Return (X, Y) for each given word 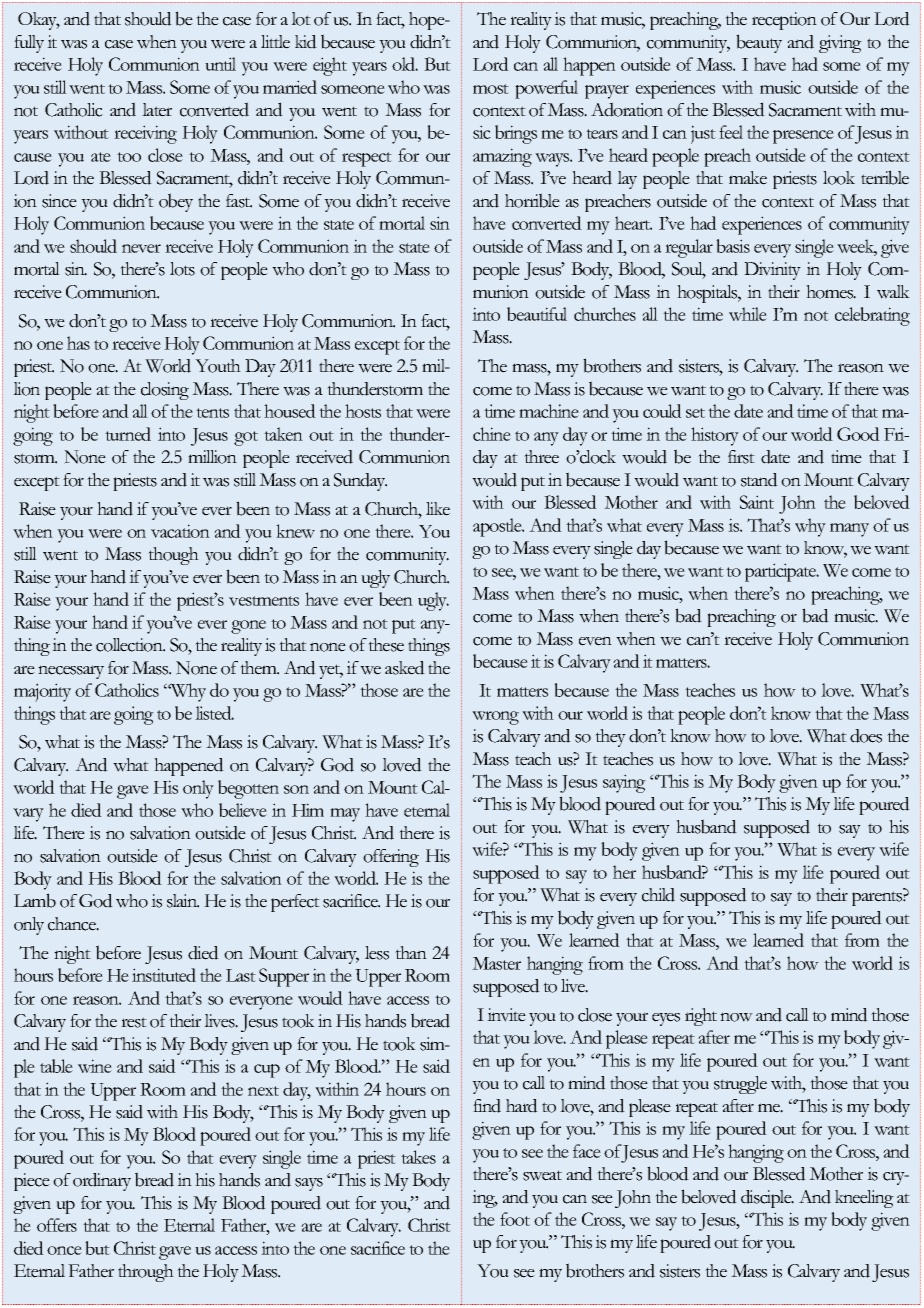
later (157, 110)
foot (515, 1219)
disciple (767, 1199)
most (491, 89)
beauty (759, 43)
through (146, 1273)
